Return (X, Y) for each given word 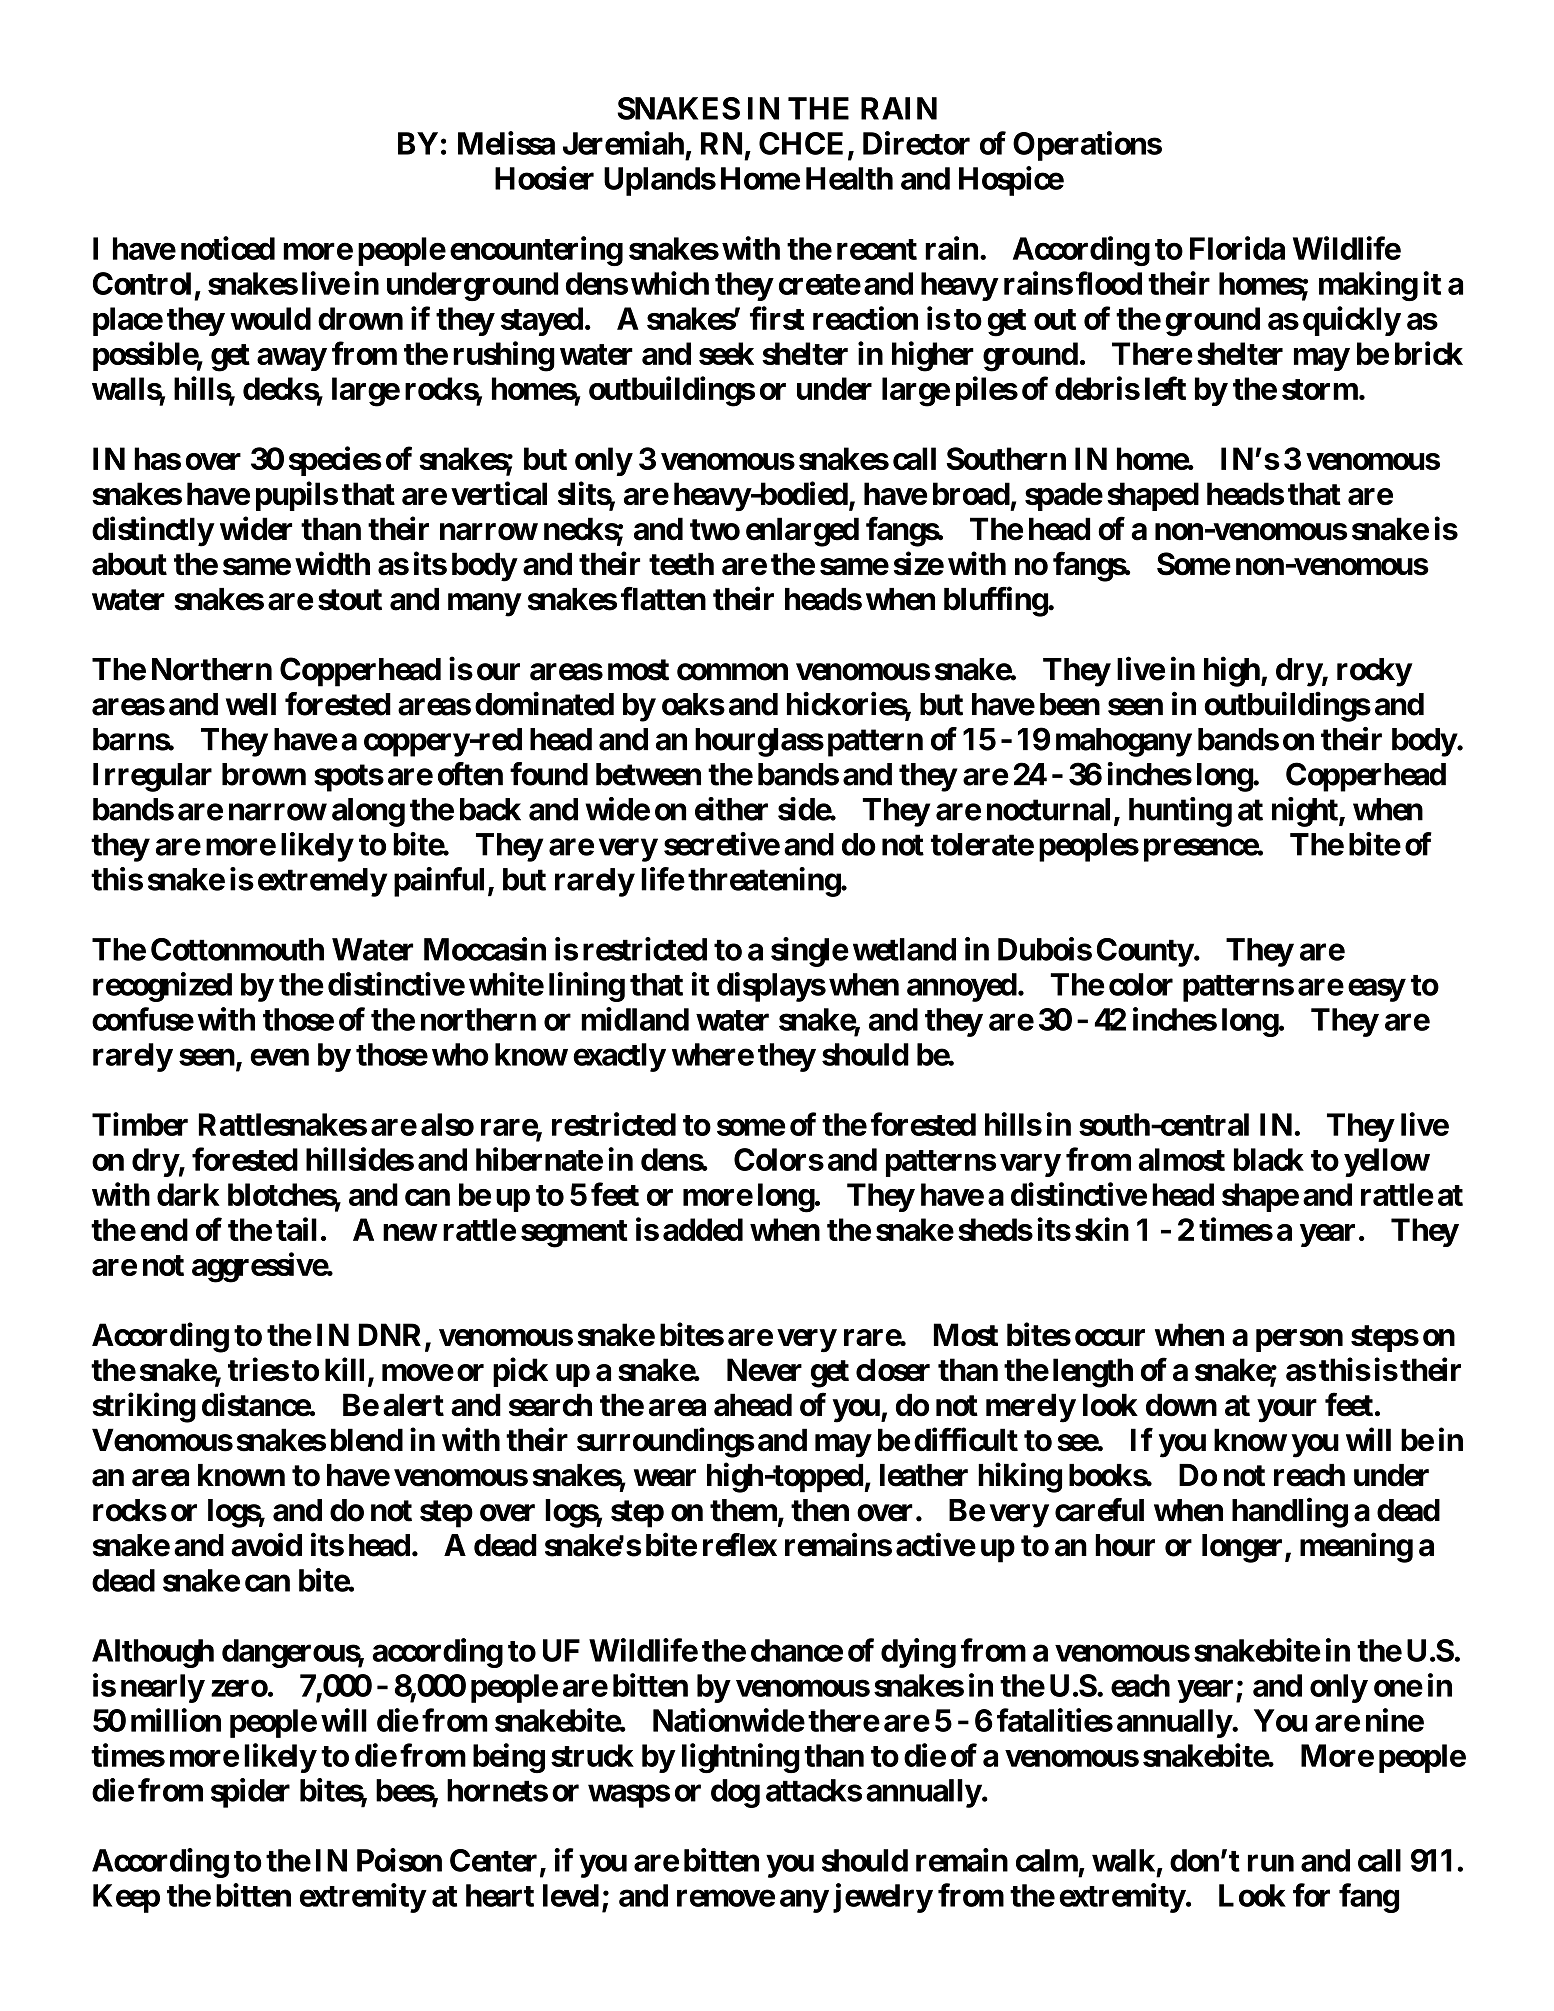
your (1287, 1411)
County (1145, 952)
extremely (322, 882)
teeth (681, 564)
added (703, 1229)
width (332, 563)
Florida (1237, 248)
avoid (266, 1545)
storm (1320, 389)
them (743, 1510)
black (1269, 1159)
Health (849, 178)
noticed (228, 248)
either (731, 809)
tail (296, 1229)
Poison (399, 1860)
